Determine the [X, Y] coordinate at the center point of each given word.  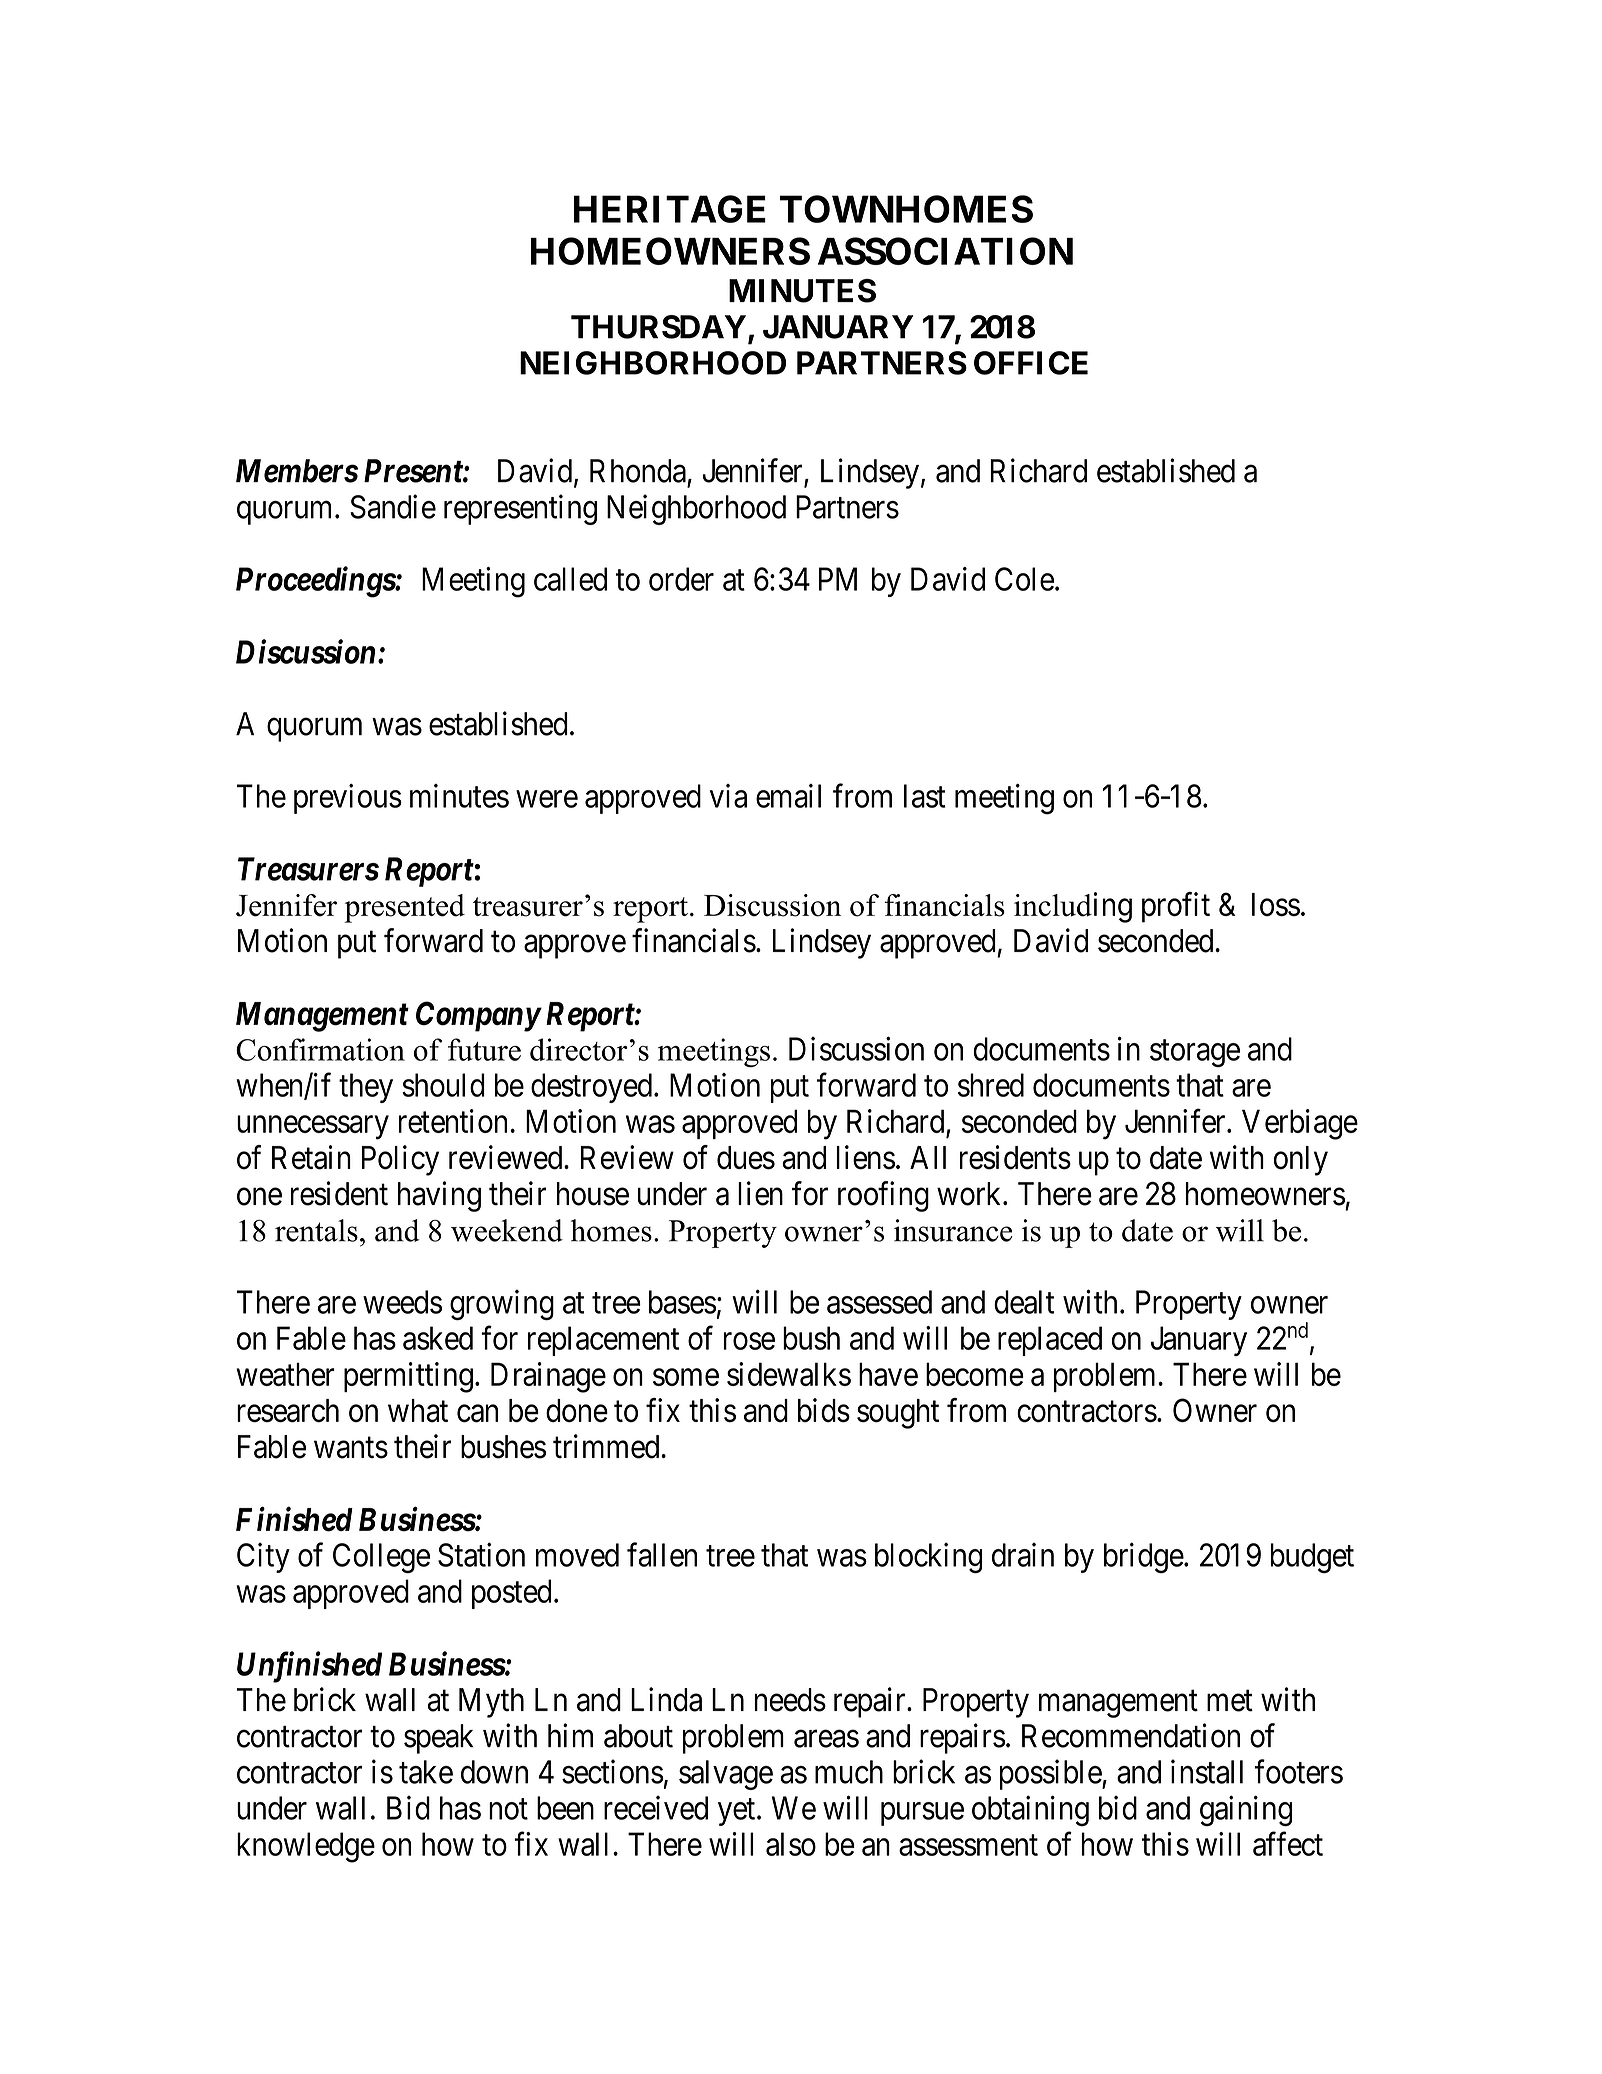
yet [738, 1812]
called [570, 579]
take [426, 1772]
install [1207, 1771]
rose [749, 1341]
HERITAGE [670, 209]
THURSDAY [658, 327]
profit [1176, 907]
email [788, 796]
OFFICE [1031, 363]
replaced [1050, 1341]
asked [438, 1338]
